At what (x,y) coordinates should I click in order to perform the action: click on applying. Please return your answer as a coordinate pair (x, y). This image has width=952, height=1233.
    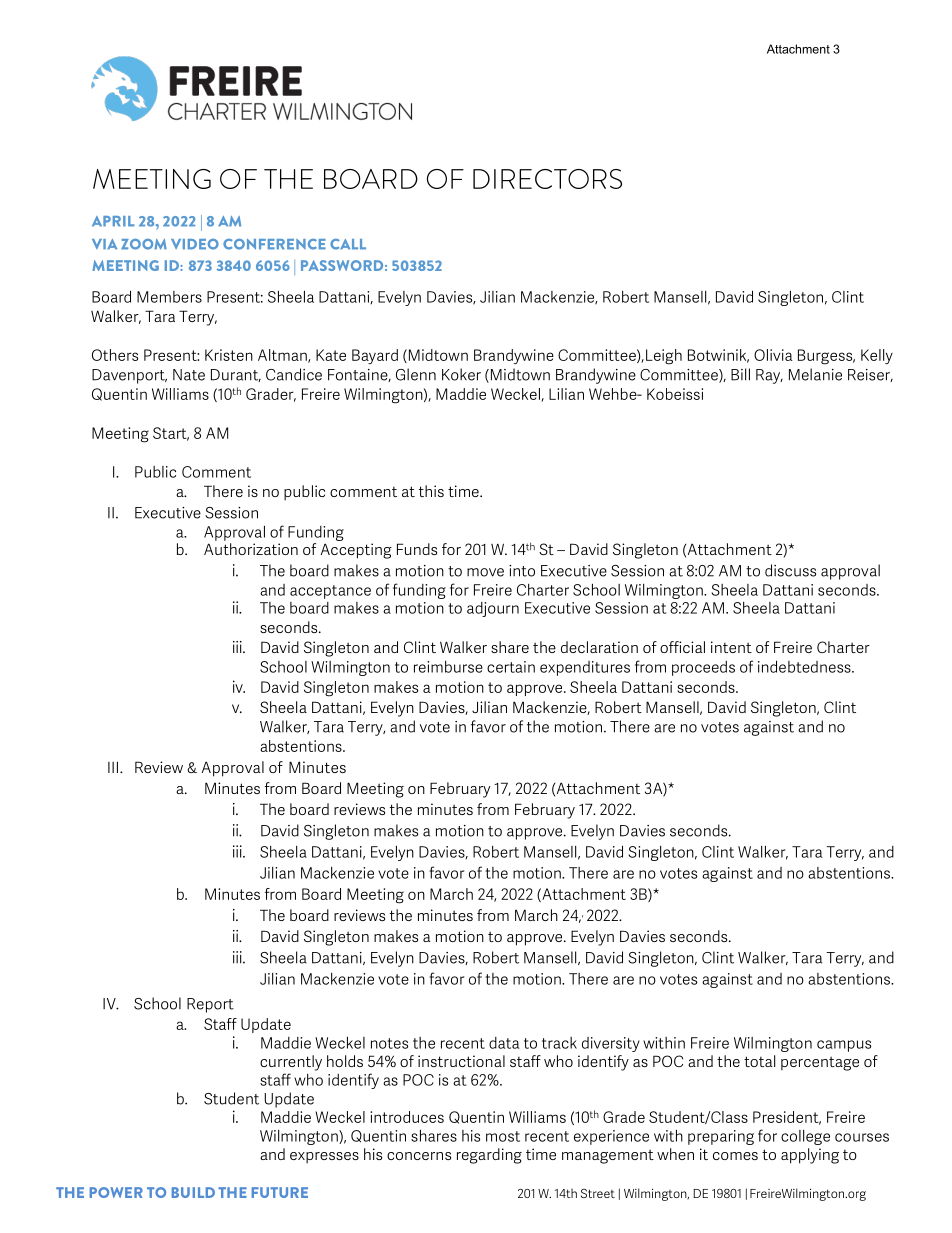
    Looking at the image, I should click on (810, 1156).
